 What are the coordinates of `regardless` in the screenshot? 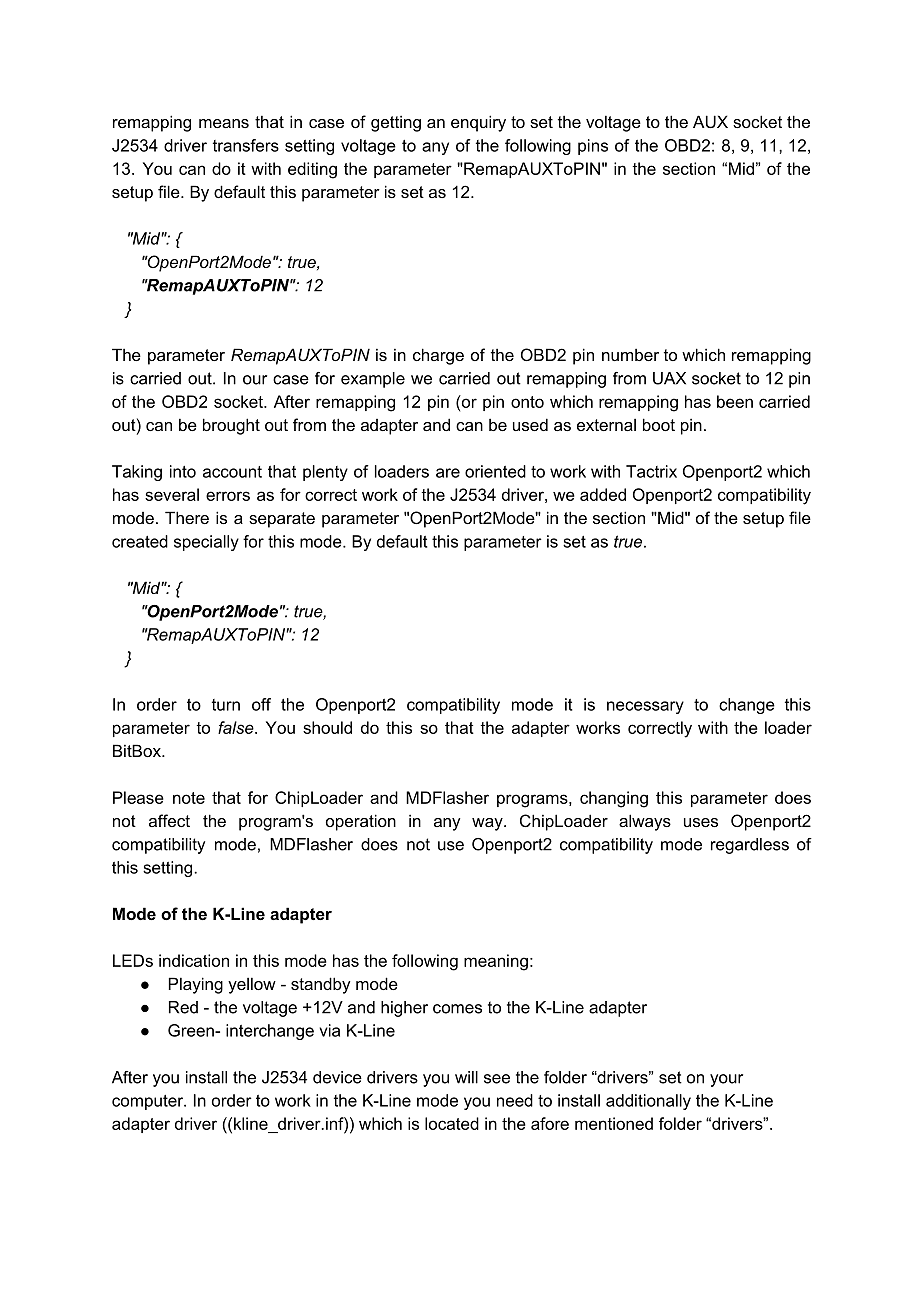 It's located at (750, 846).
